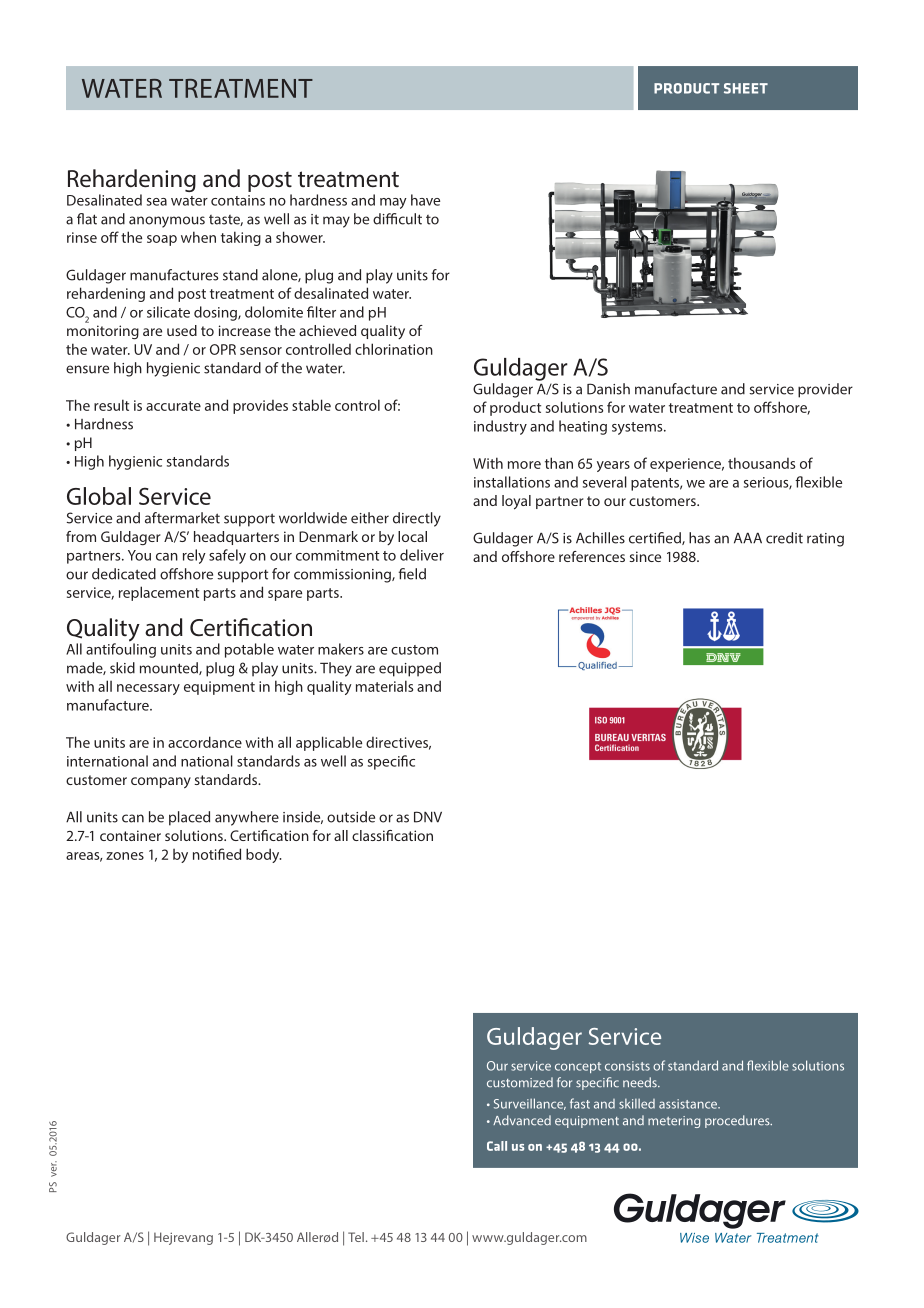 Image resolution: width=924 pixels, height=1308 pixels. Describe the element at coordinates (627, 1066) in the document. I see `consists` at that location.
